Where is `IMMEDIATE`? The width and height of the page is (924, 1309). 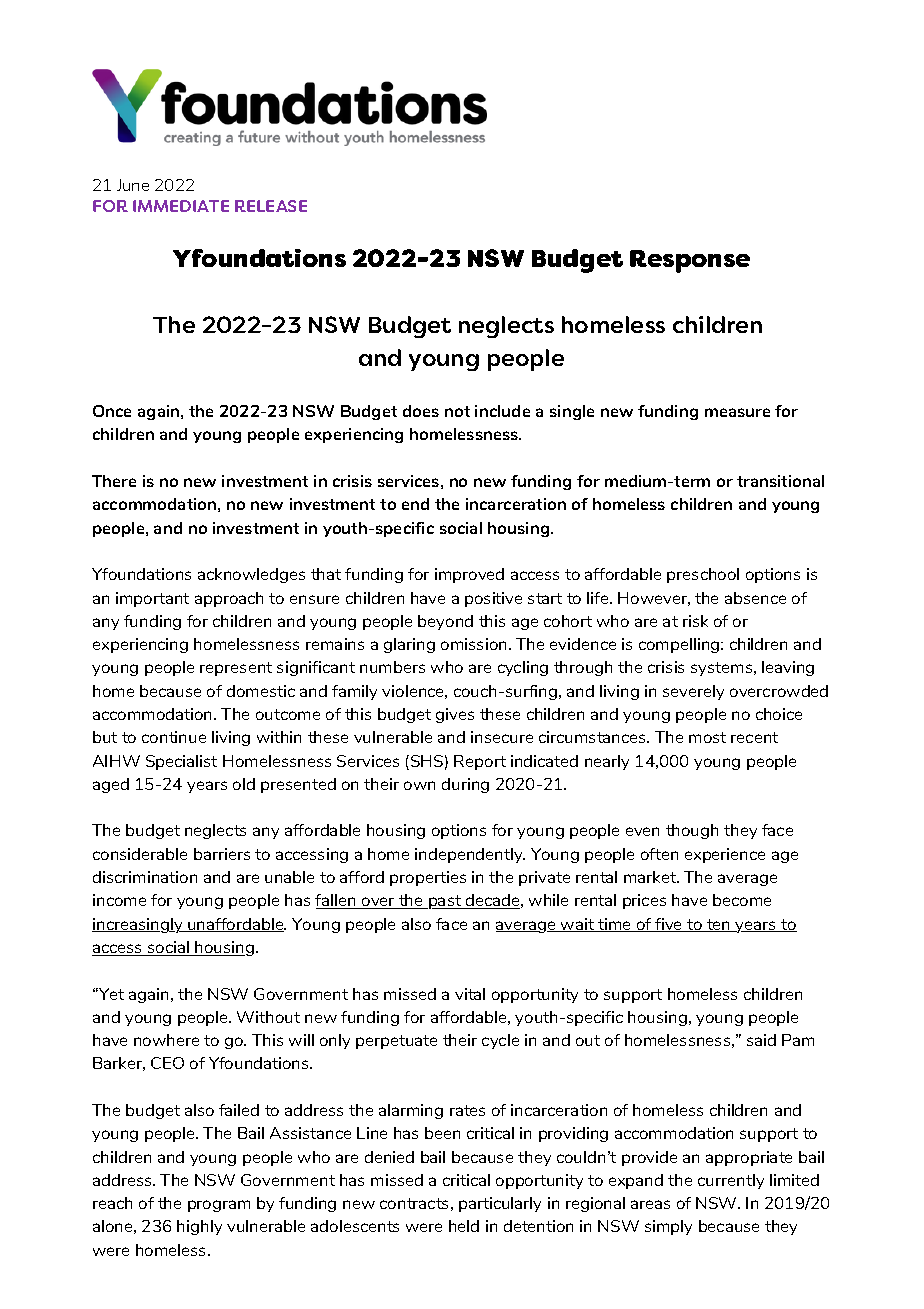
IMMEDIATE is located at coordinates (181, 206).
